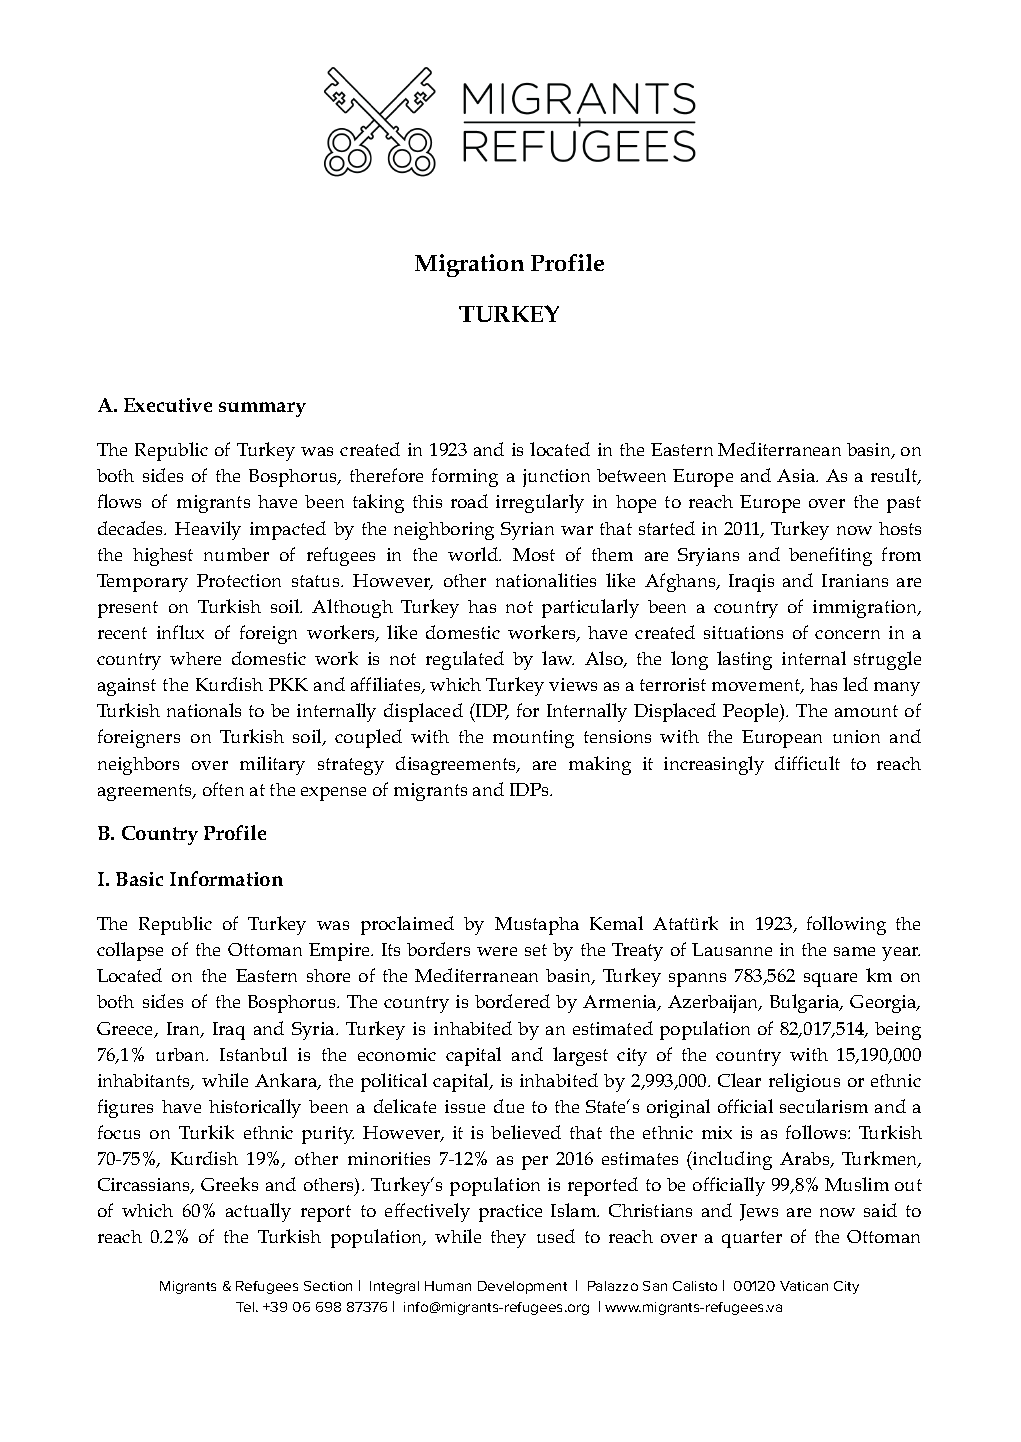 The height and width of the document is (1442, 1021). What do you see at coordinates (556, 478) in the document?
I see `junction` at bounding box center [556, 478].
